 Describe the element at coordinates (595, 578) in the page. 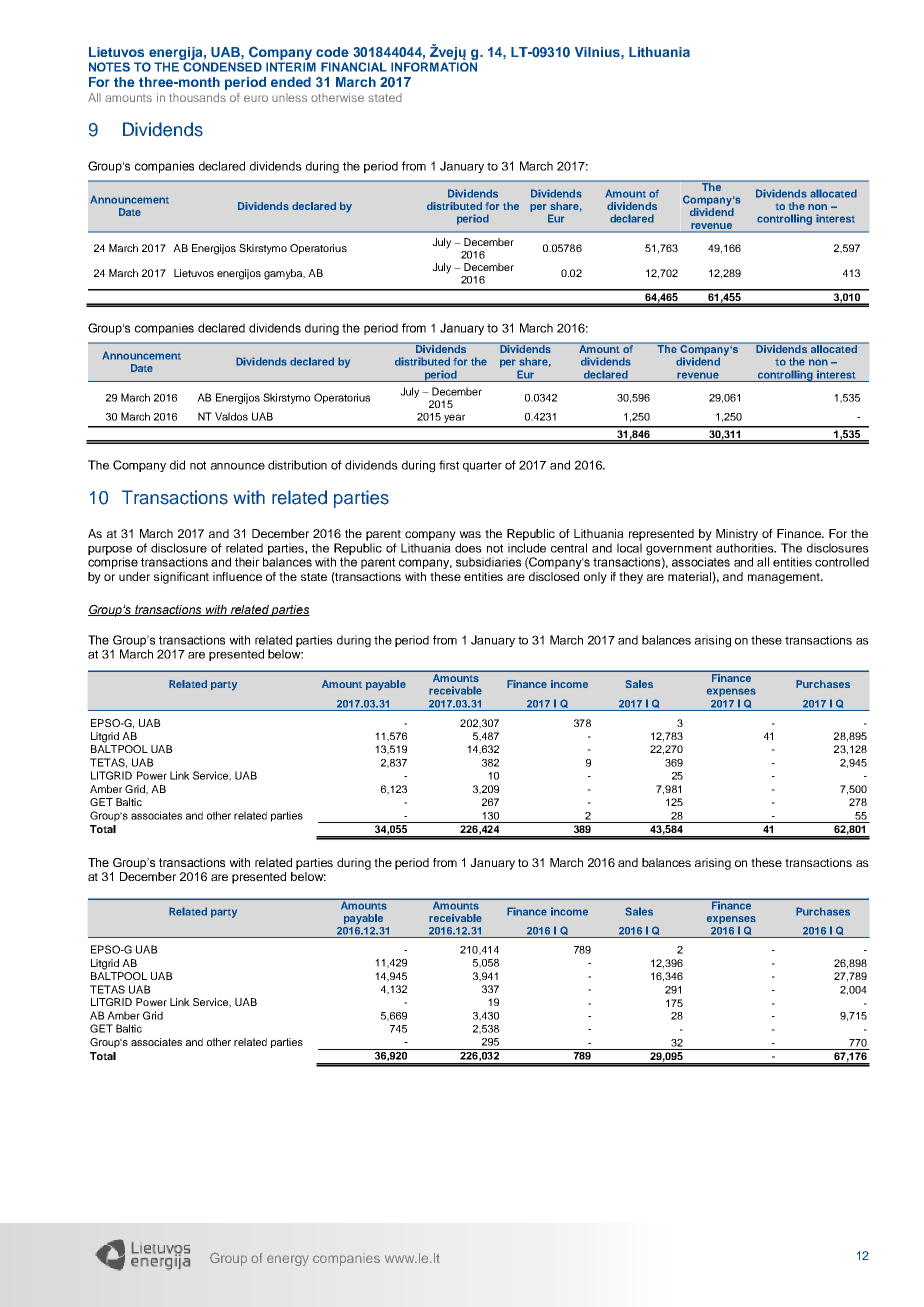

I see `only` at that location.
